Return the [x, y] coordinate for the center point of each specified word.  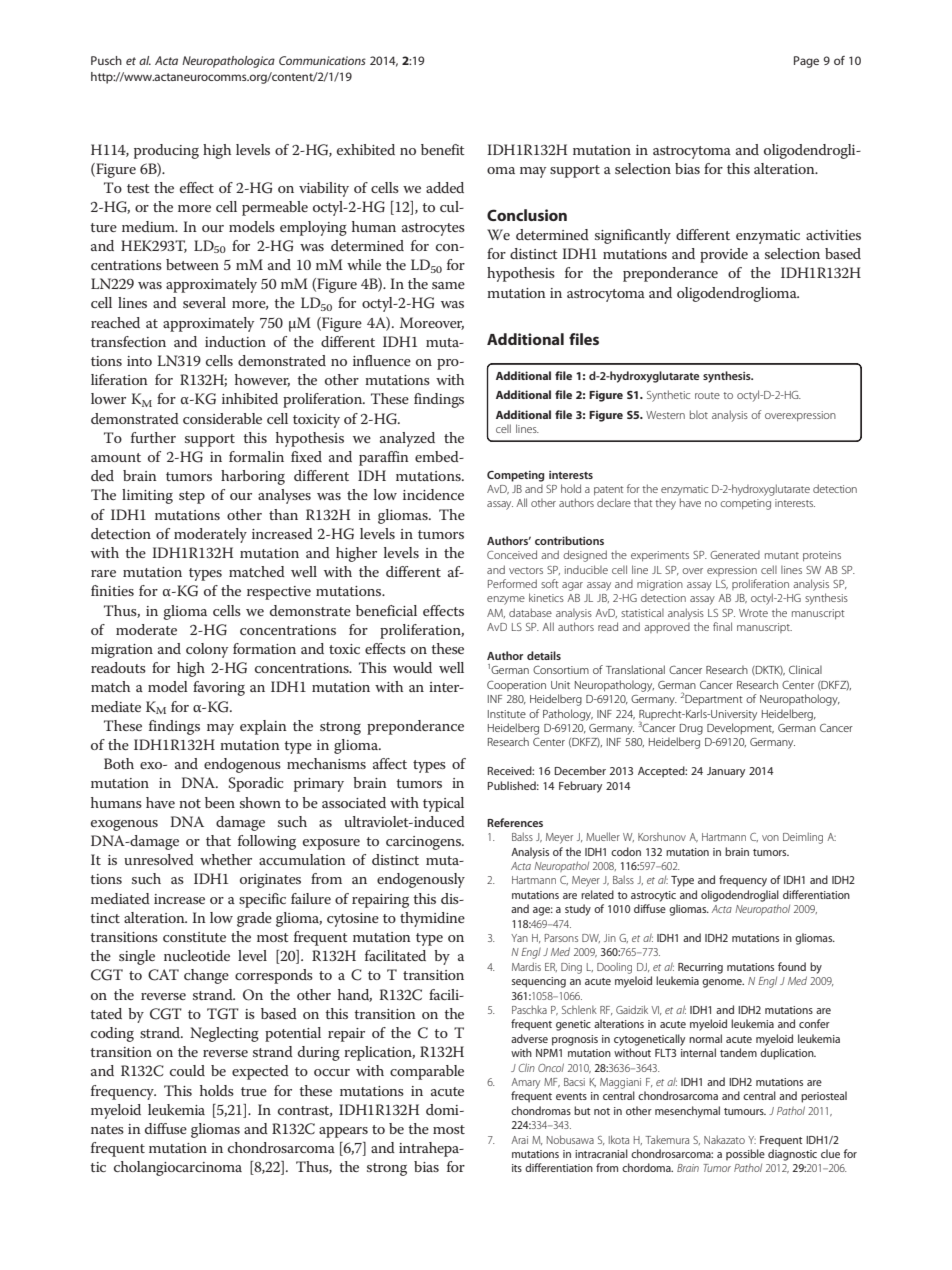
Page [806, 62]
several [204, 302]
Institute [507, 714]
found [792, 966]
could [187, 1070]
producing [166, 151]
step [192, 497]
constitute [194, 937]
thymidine [432, 919]
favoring [219, 688]
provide [724, 255]
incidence [433, 494]
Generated [735, 555]
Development [740, 728]
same [448, 285]
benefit [443, 149]
